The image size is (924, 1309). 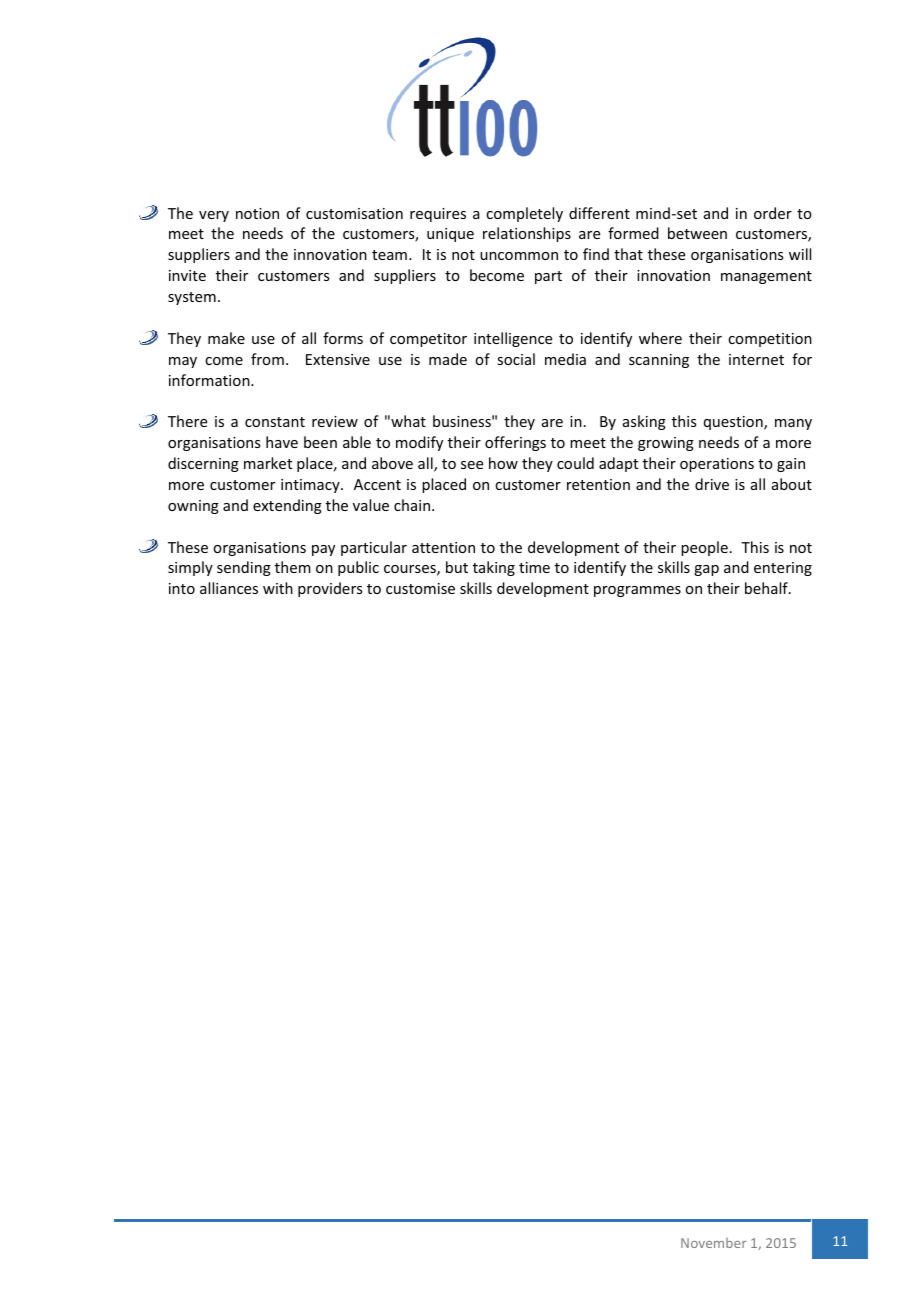 What do you see at coordinates (767, 588) in the image?
I see `behalf` at bounding box center [767, 588].
